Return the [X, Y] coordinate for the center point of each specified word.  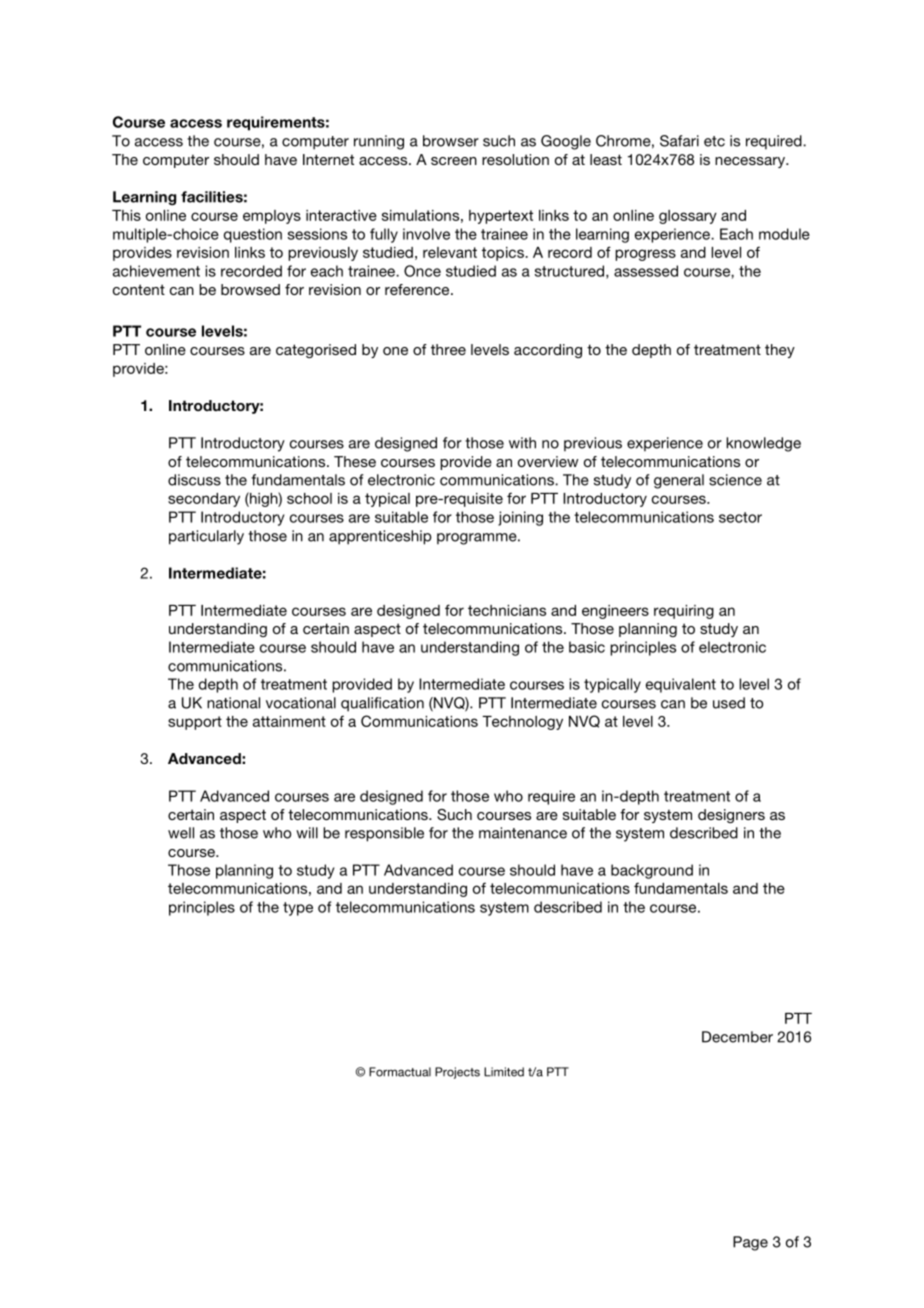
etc [714, 141]
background [652, 871]
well [181, 833]
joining [520, 518]
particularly [206, 537]
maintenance [523, 833]
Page [750, 1243]
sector [740, 517]
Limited [504, 1072]
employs [272, 217]
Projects [457, 1073]
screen [454, 161]
